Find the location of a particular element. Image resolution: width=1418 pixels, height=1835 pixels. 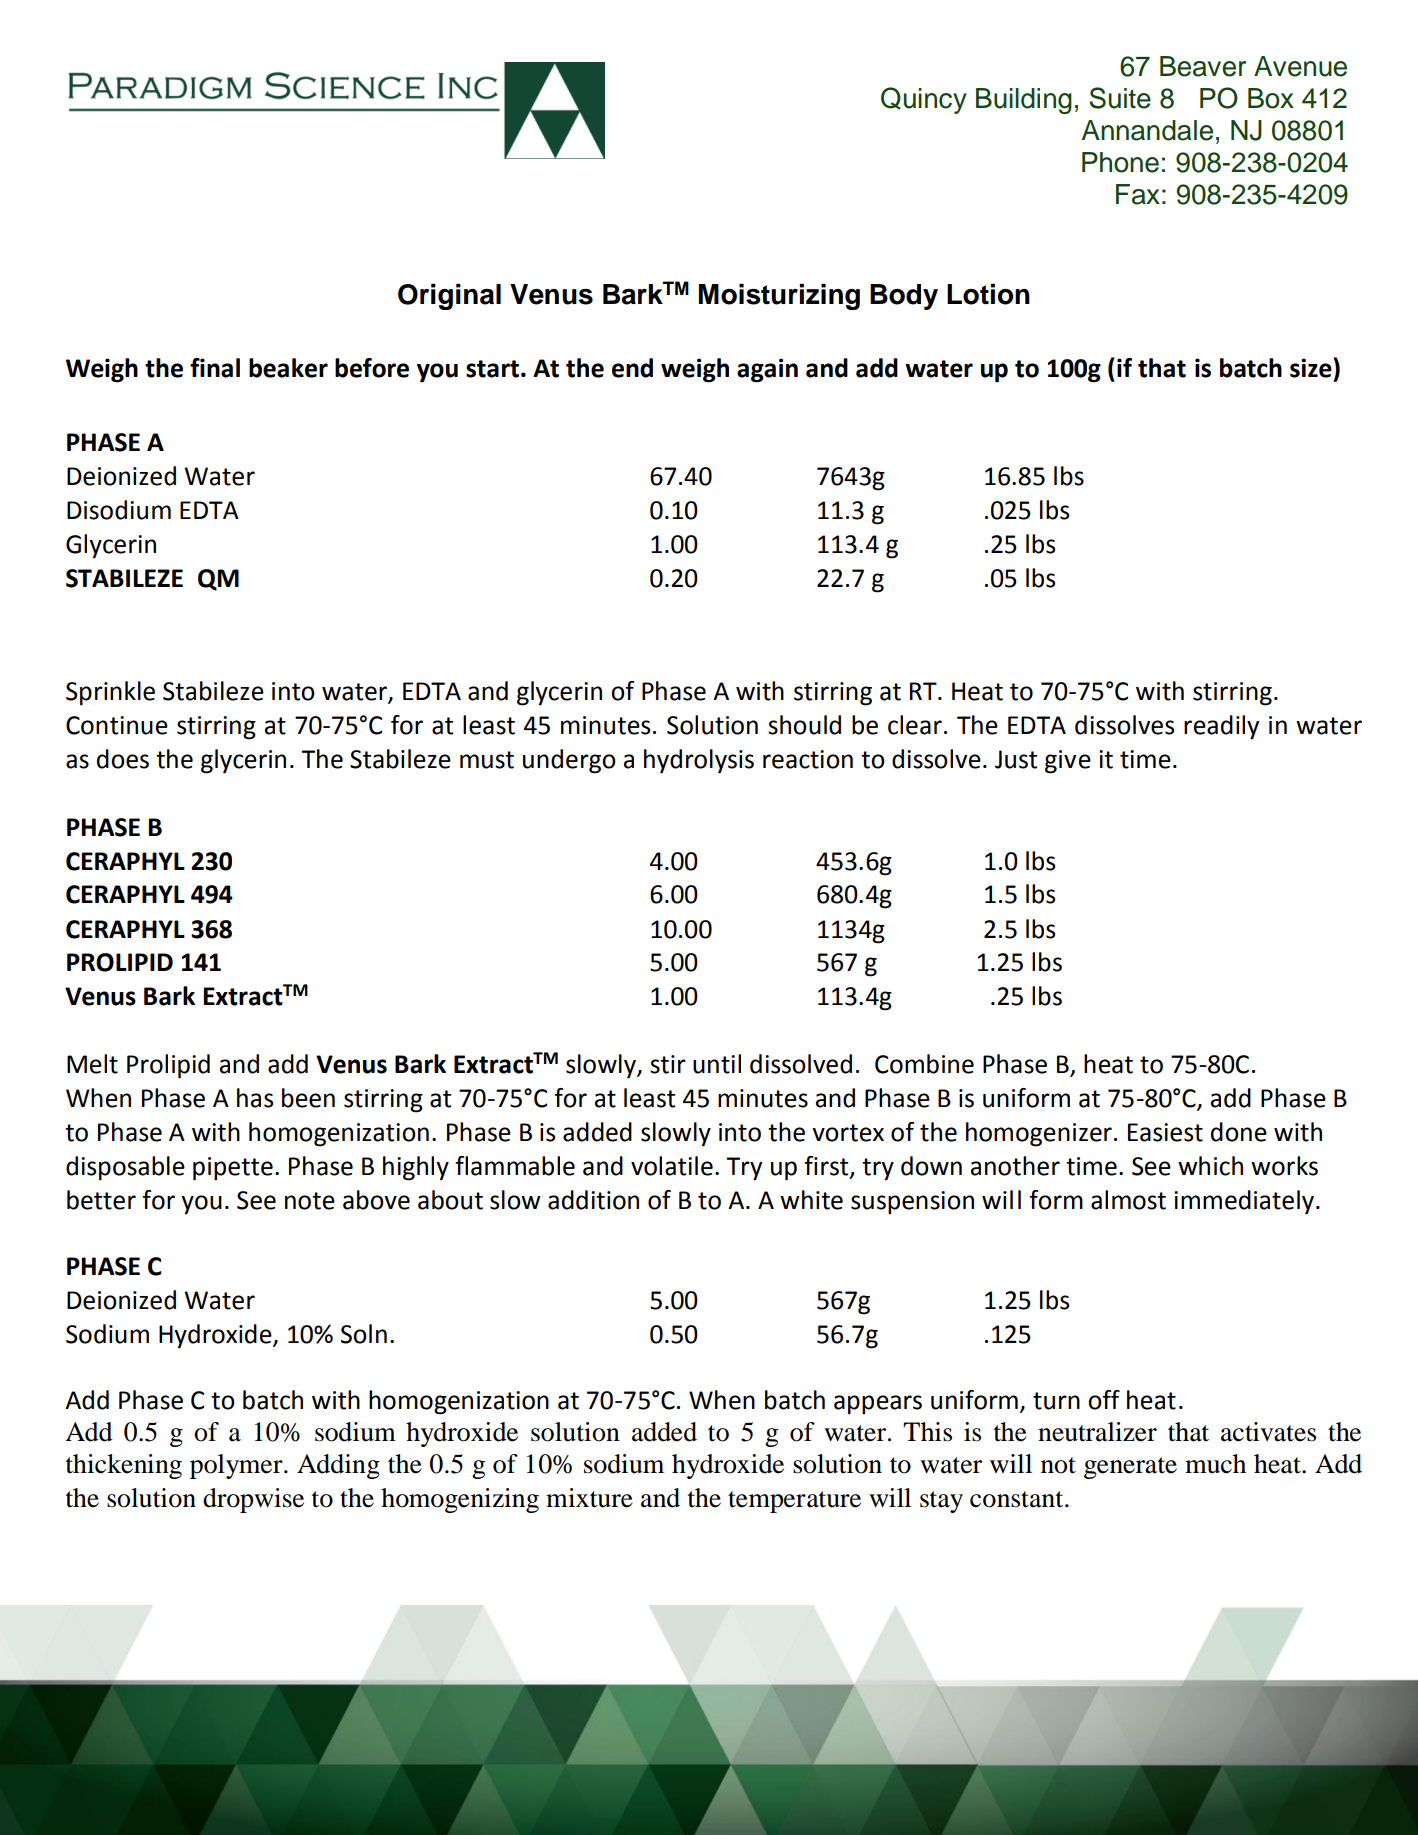

pipette is located at coordinates (233, 1169).
